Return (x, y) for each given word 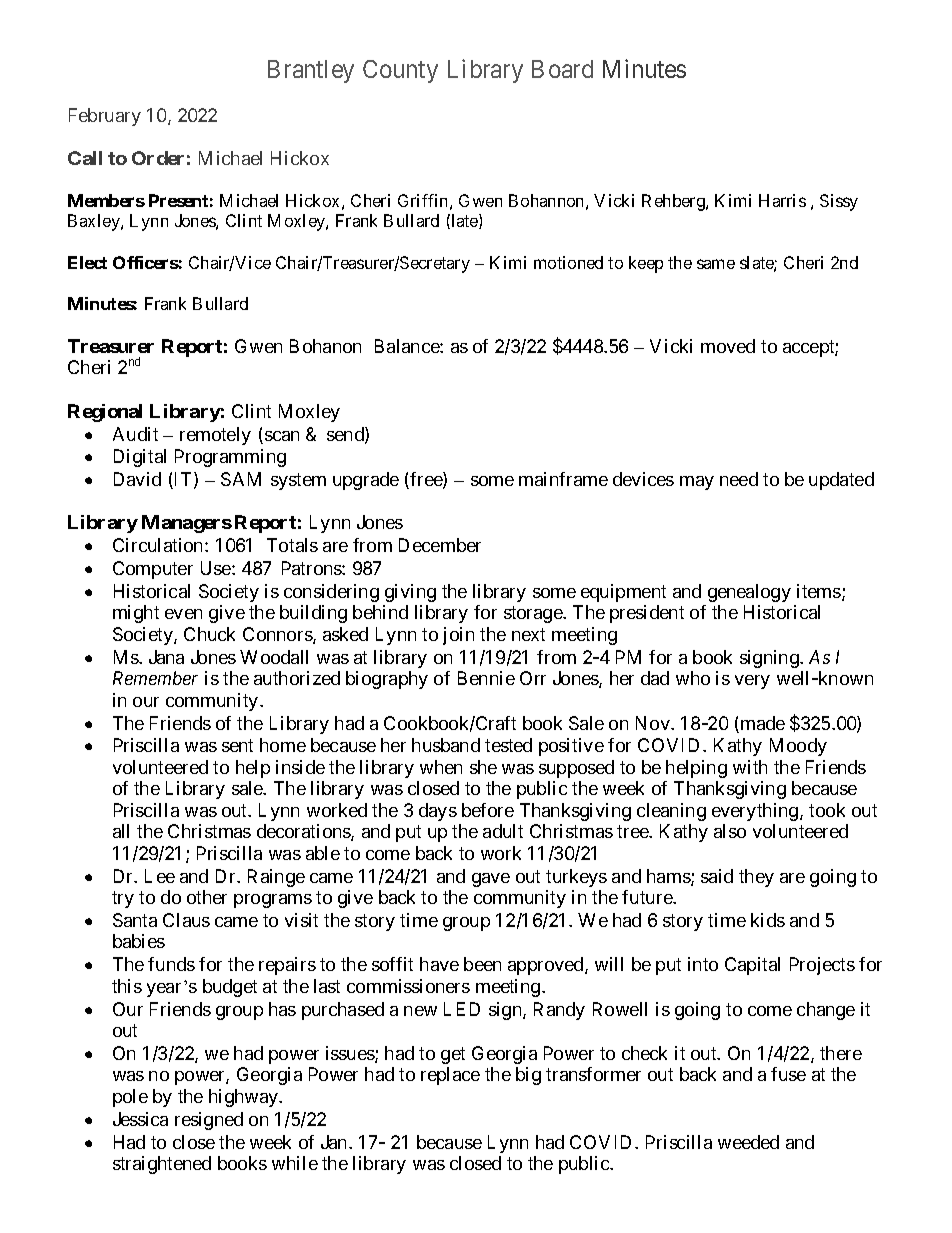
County (400, 71)
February (105, 117)
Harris (782, 200)
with (750, 767)
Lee (160, 876)
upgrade (366, 481)
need (739, 479)
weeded (748, 1142)
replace (450, 1076)
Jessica (140, 1119)
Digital (140, 458)
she (483, 767)
